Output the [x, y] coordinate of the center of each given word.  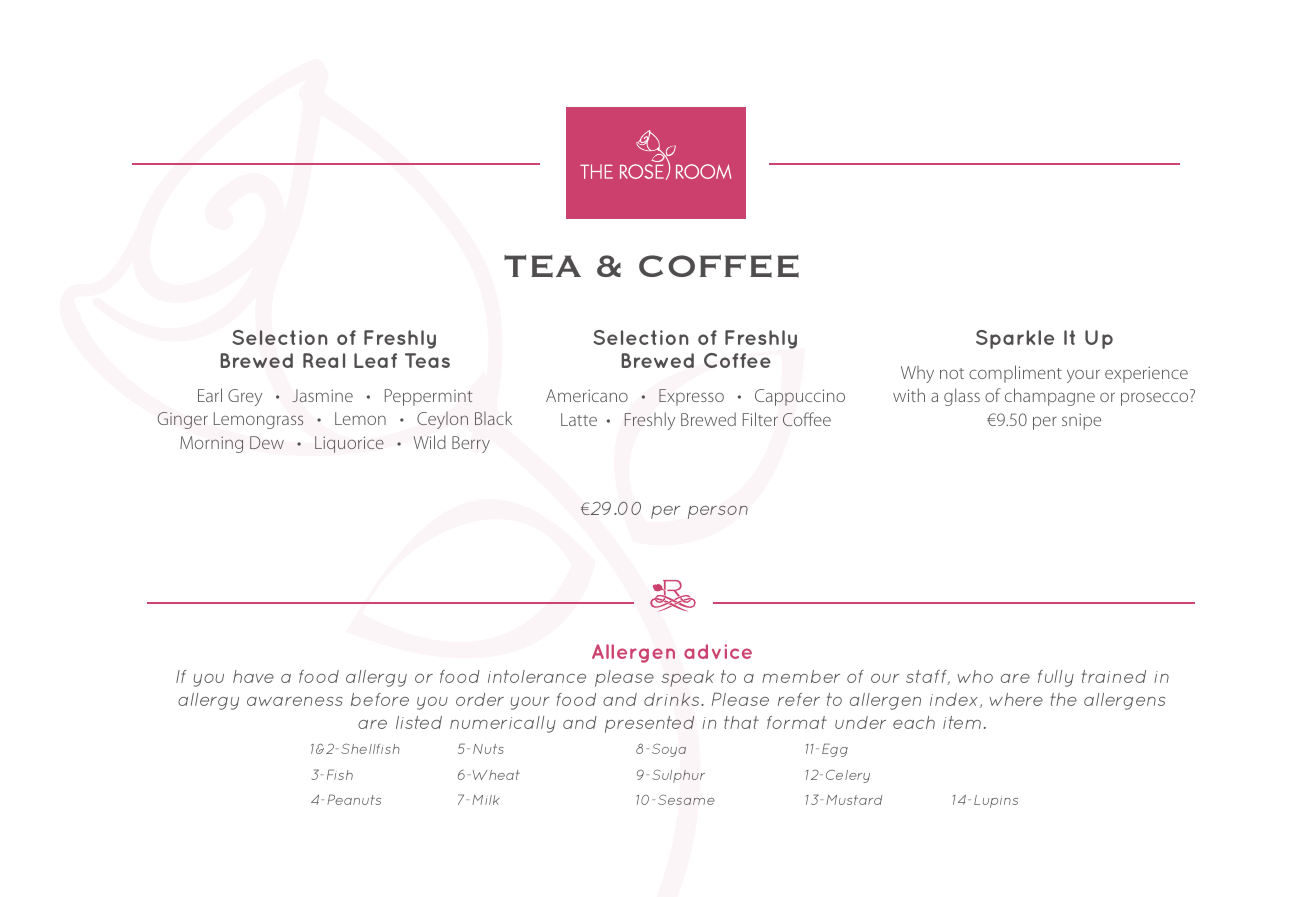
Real [324, 360]
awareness [295, 701]
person [718, 512]
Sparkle [1015, 339]
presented [649, 724]
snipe [1081, 421]
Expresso [691, 397]
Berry [471, 444]
